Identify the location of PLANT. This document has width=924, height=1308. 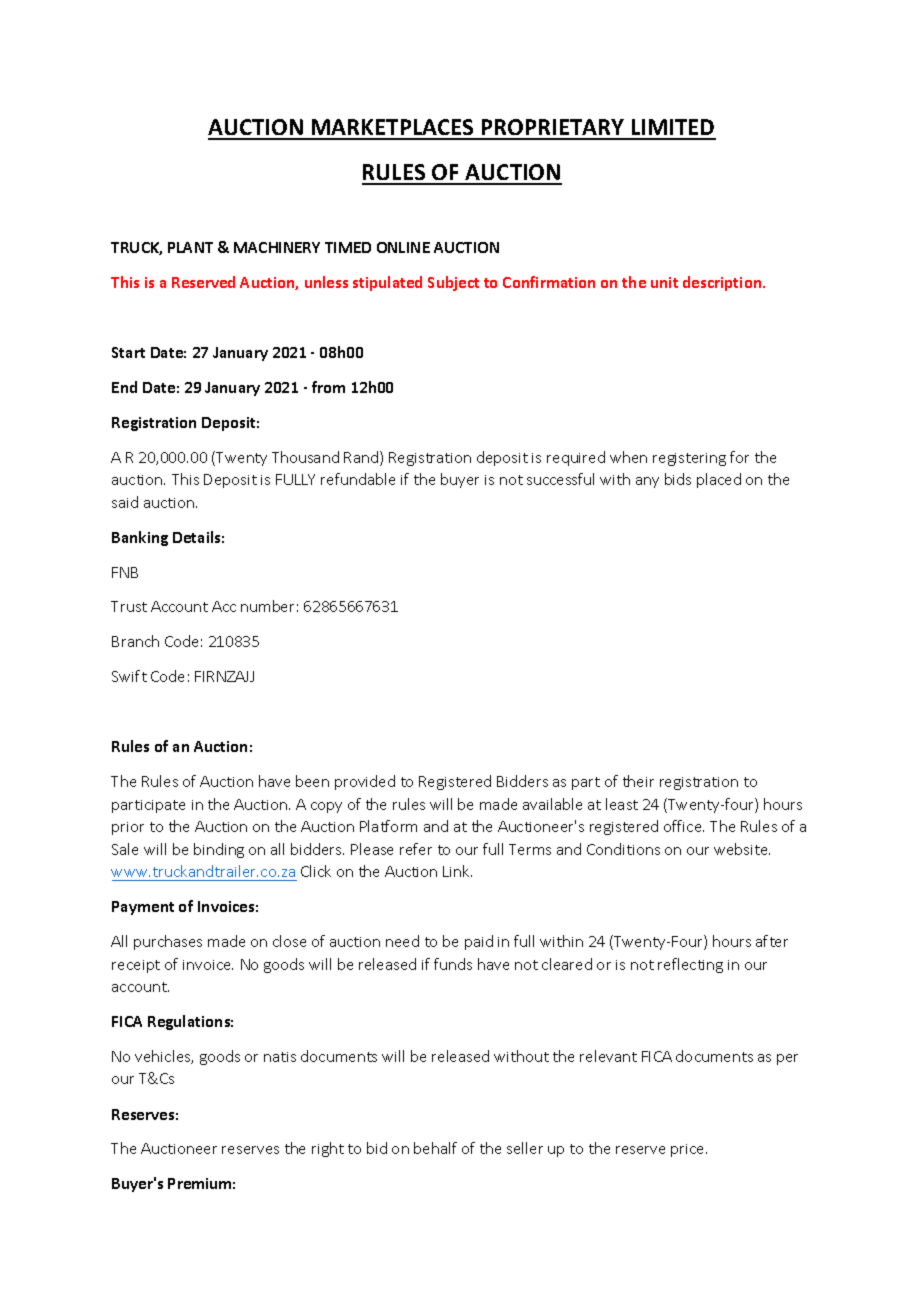
(190, 247).
